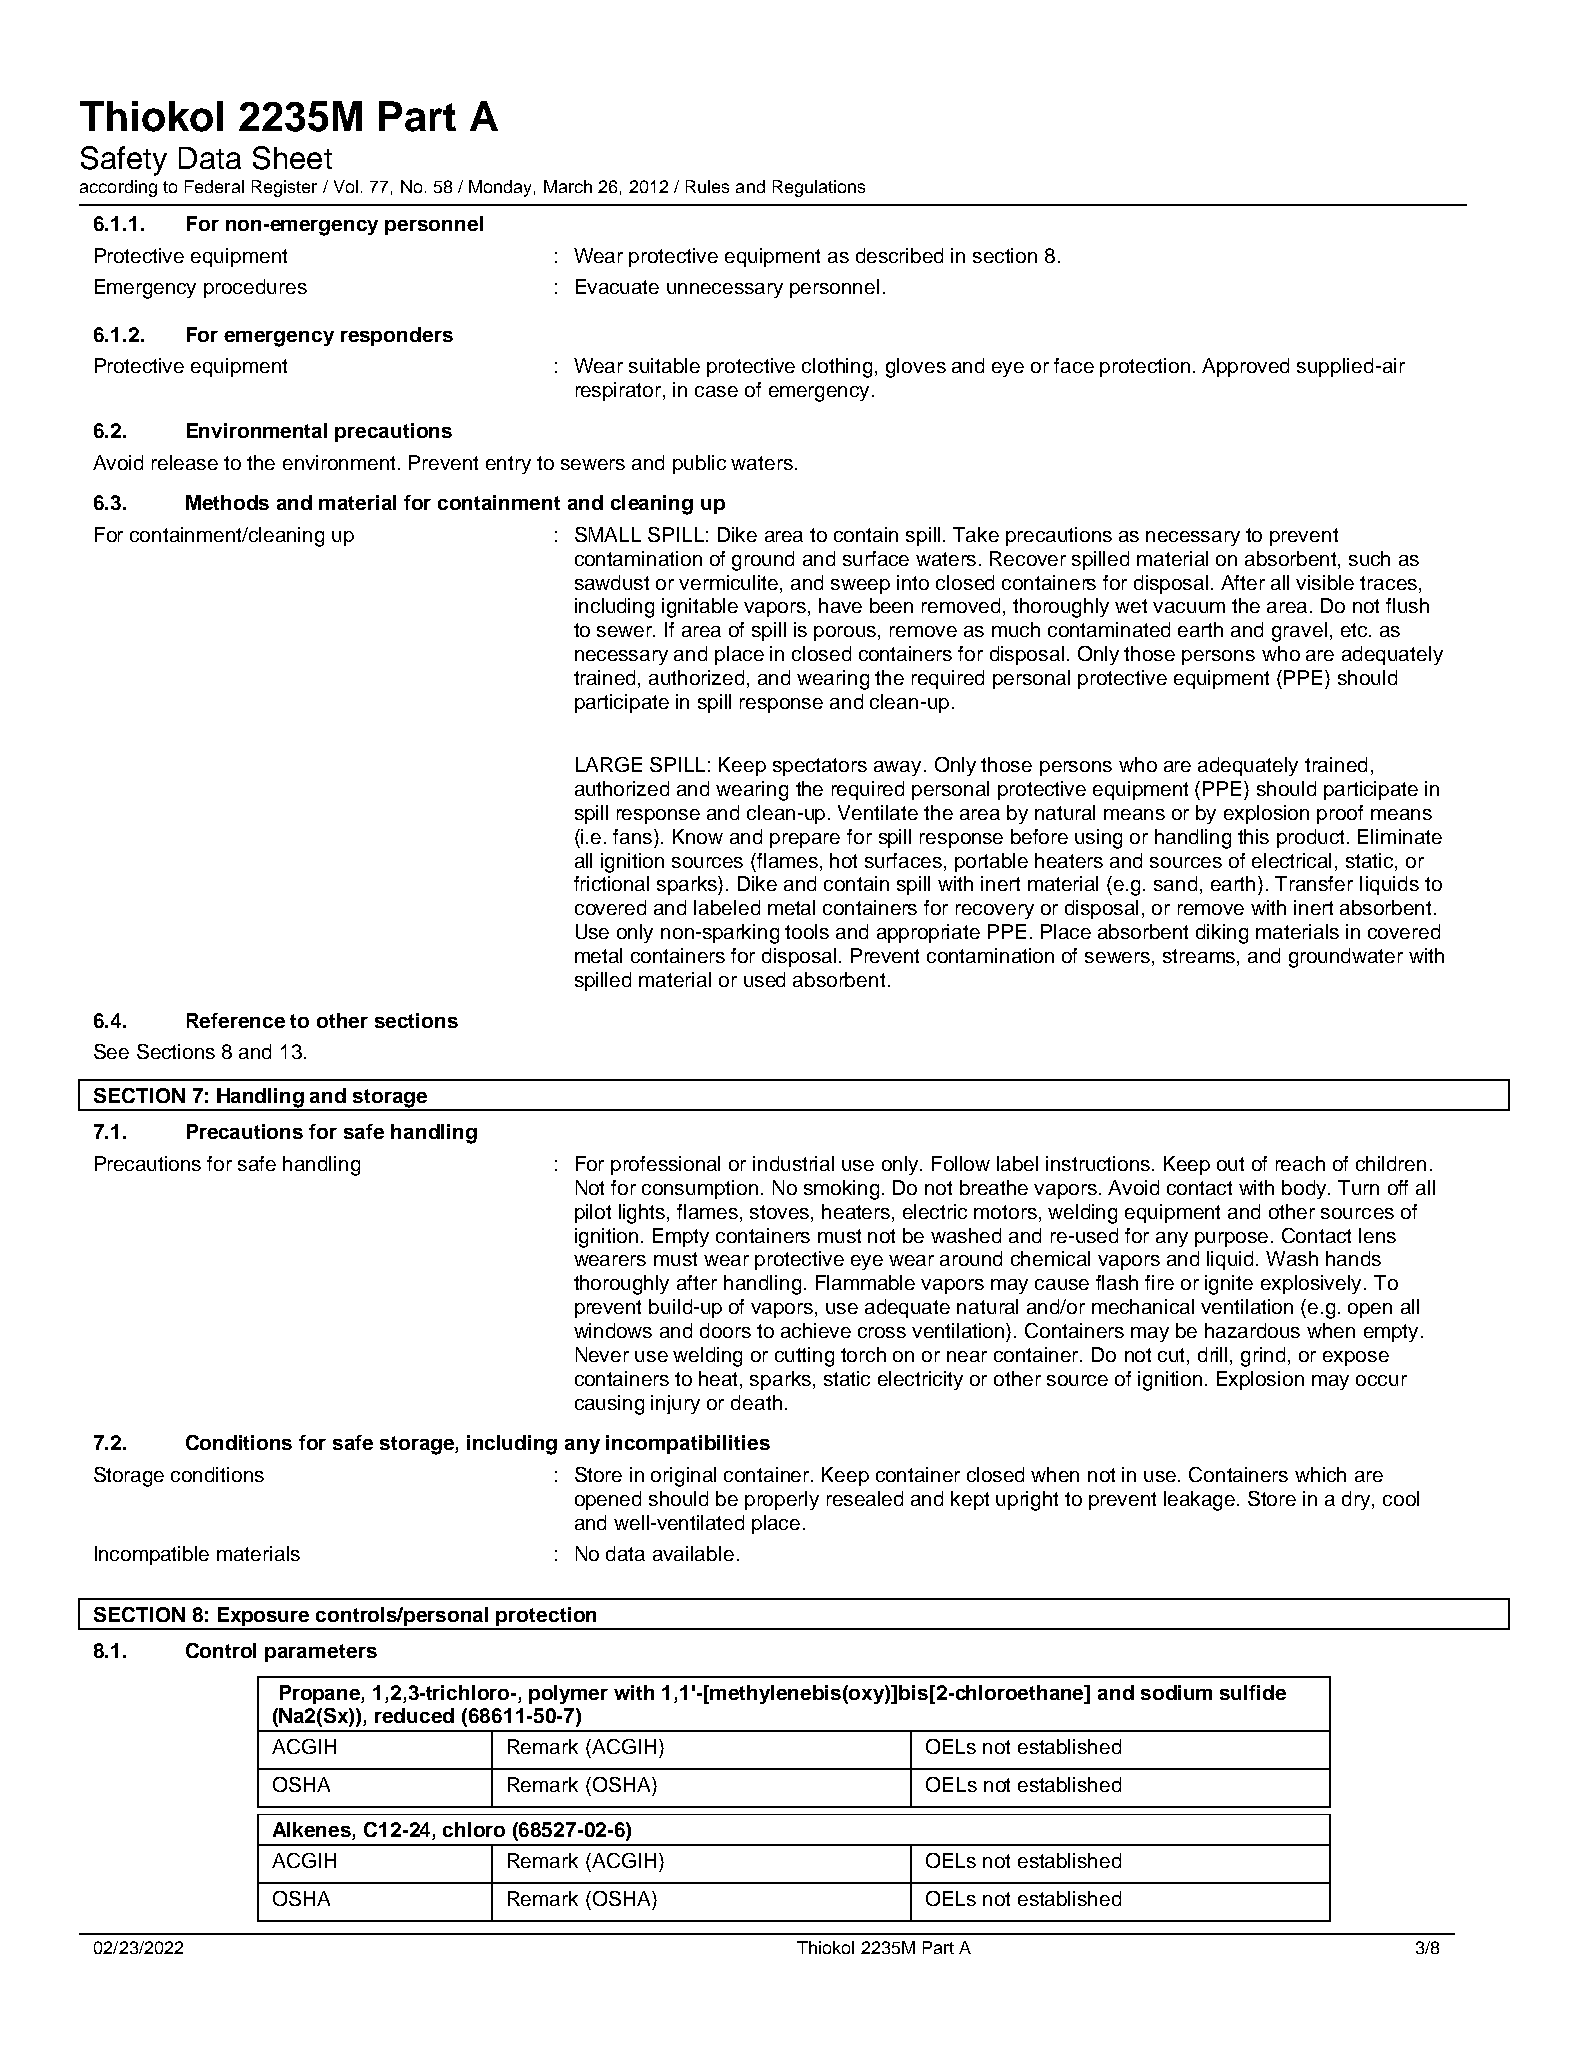  What do you see at coordinates (707, 186) in the page?
I see `Rules` at bounding box center [707, 186].
